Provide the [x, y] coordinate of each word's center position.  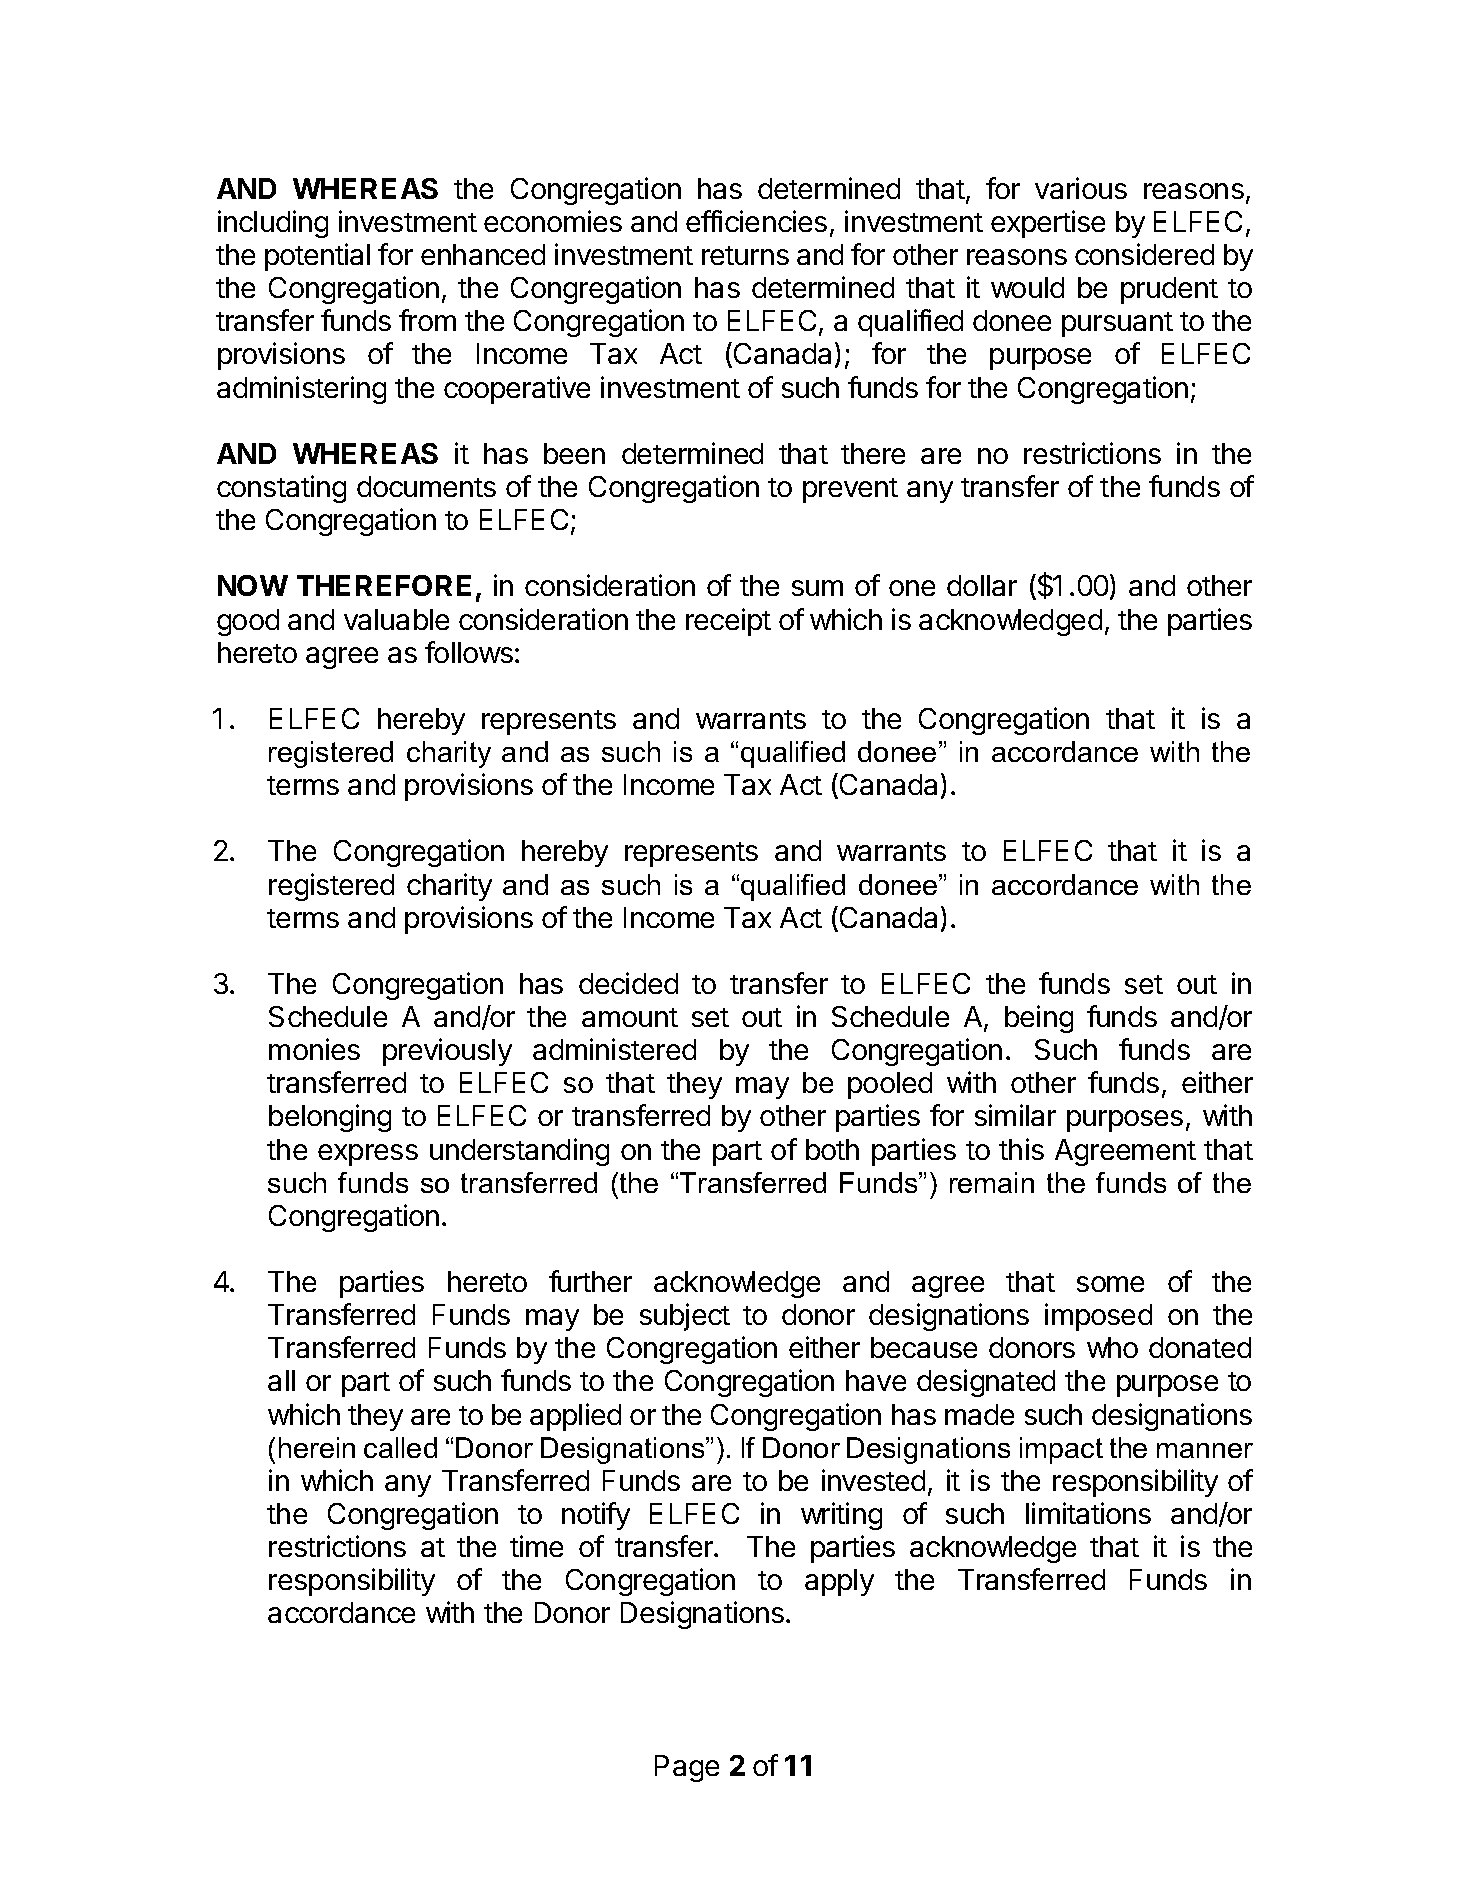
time [536, 1546]
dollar [982, 585]
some [1110, 1284]
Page [687, 1768]
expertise [1048, 224]
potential [317, 257]
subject [685, 1317]
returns [745, 255]
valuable [396, 619]
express [368, 1155]
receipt [728, 622]
